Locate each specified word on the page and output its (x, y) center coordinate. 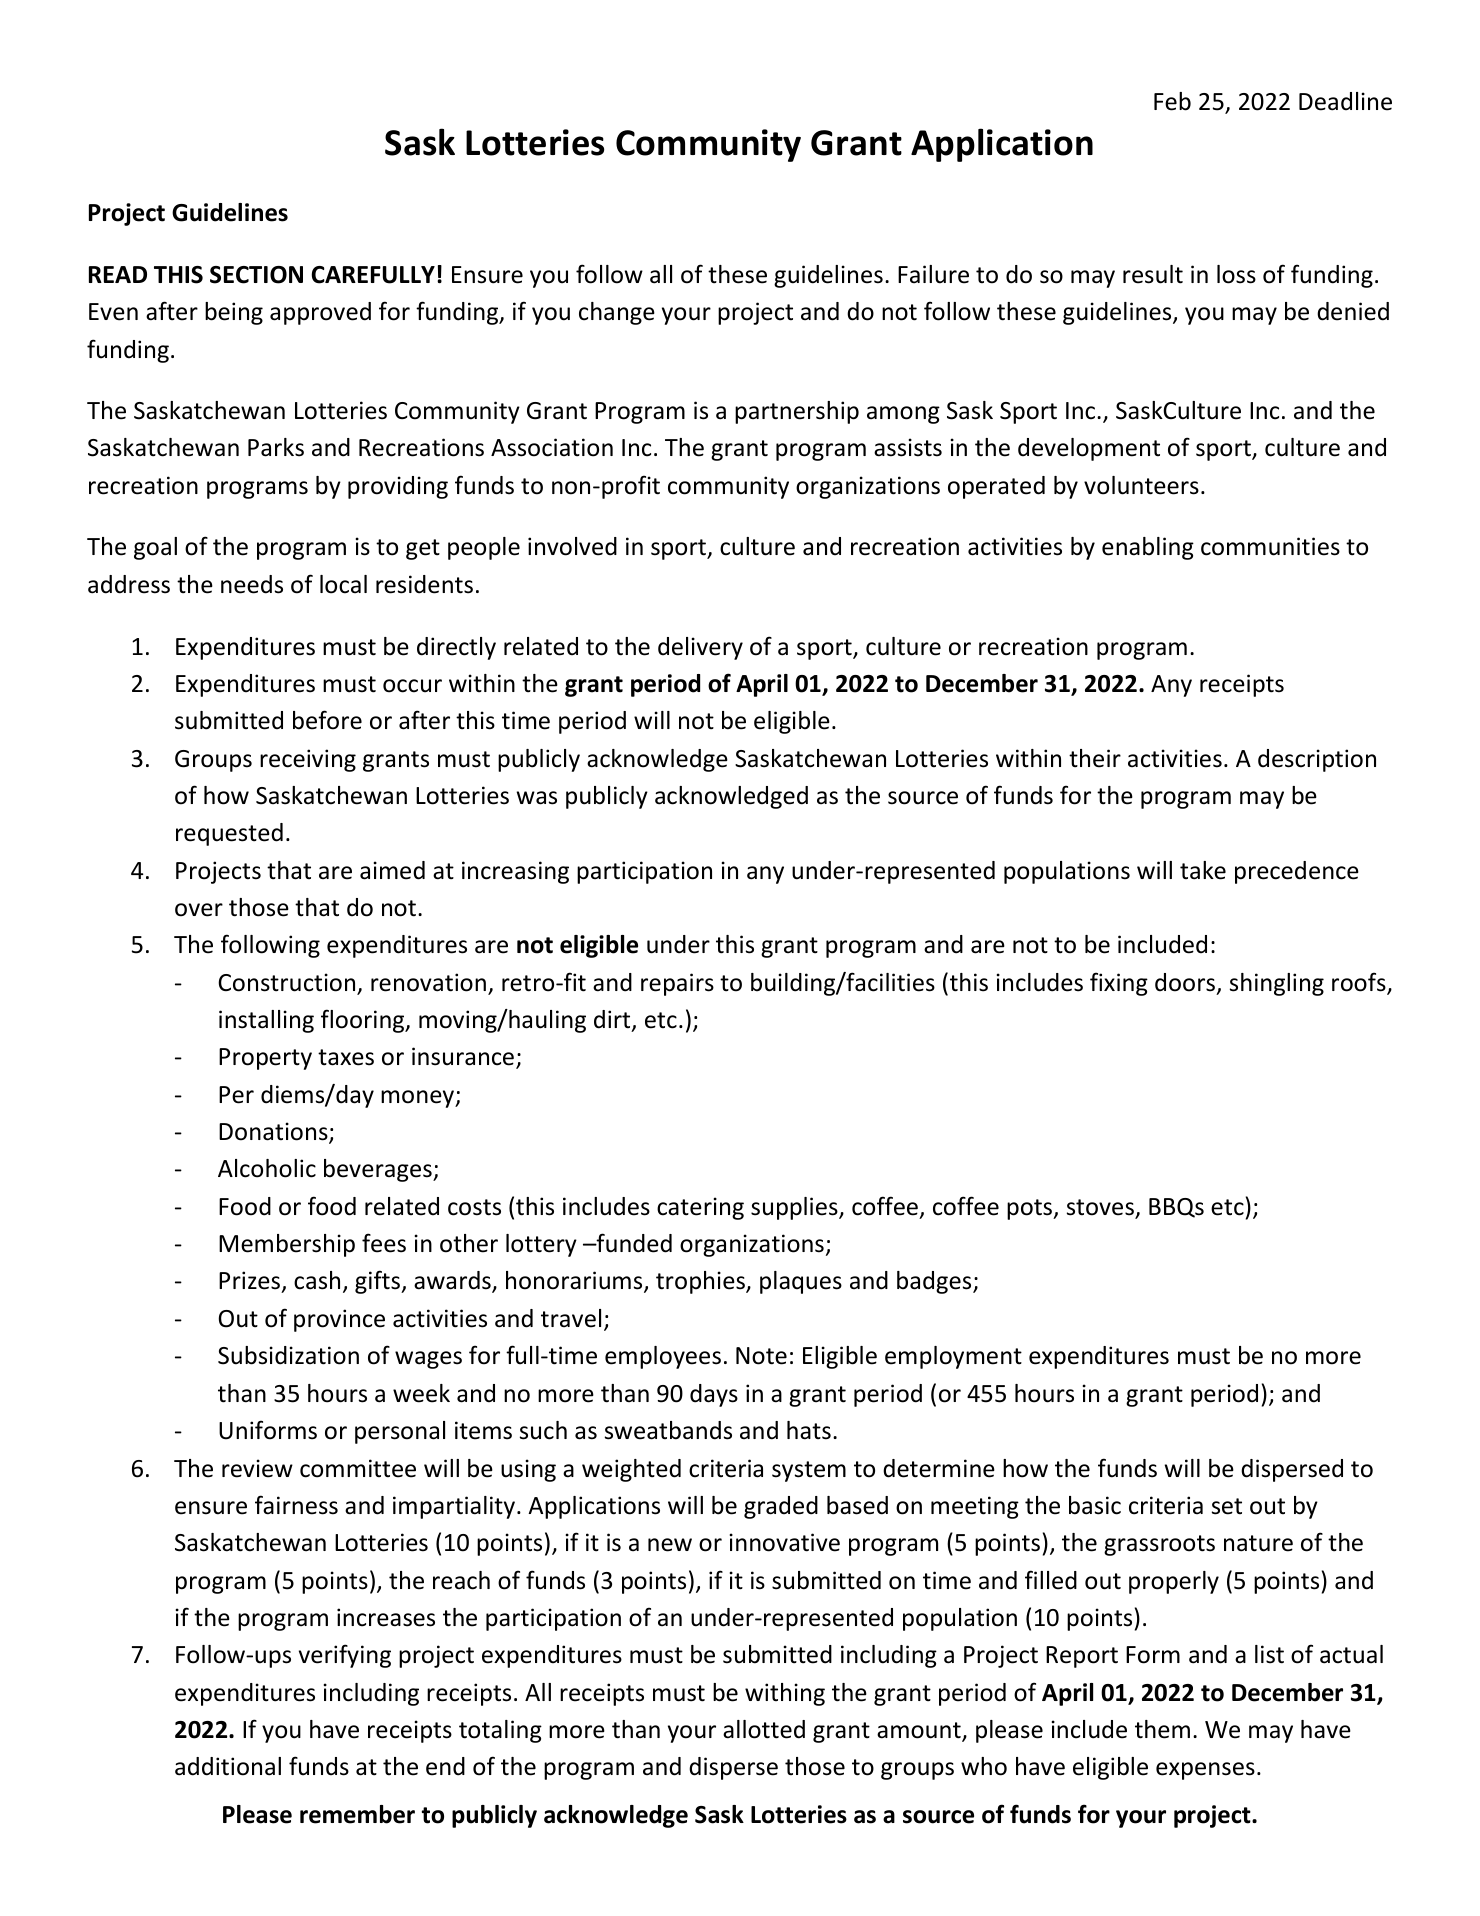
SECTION (256, 275)
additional (228, 1766)
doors (1186, 983)
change (617, 313)
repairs (677, 984)
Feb (1172, 101)
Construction (288, 983)
